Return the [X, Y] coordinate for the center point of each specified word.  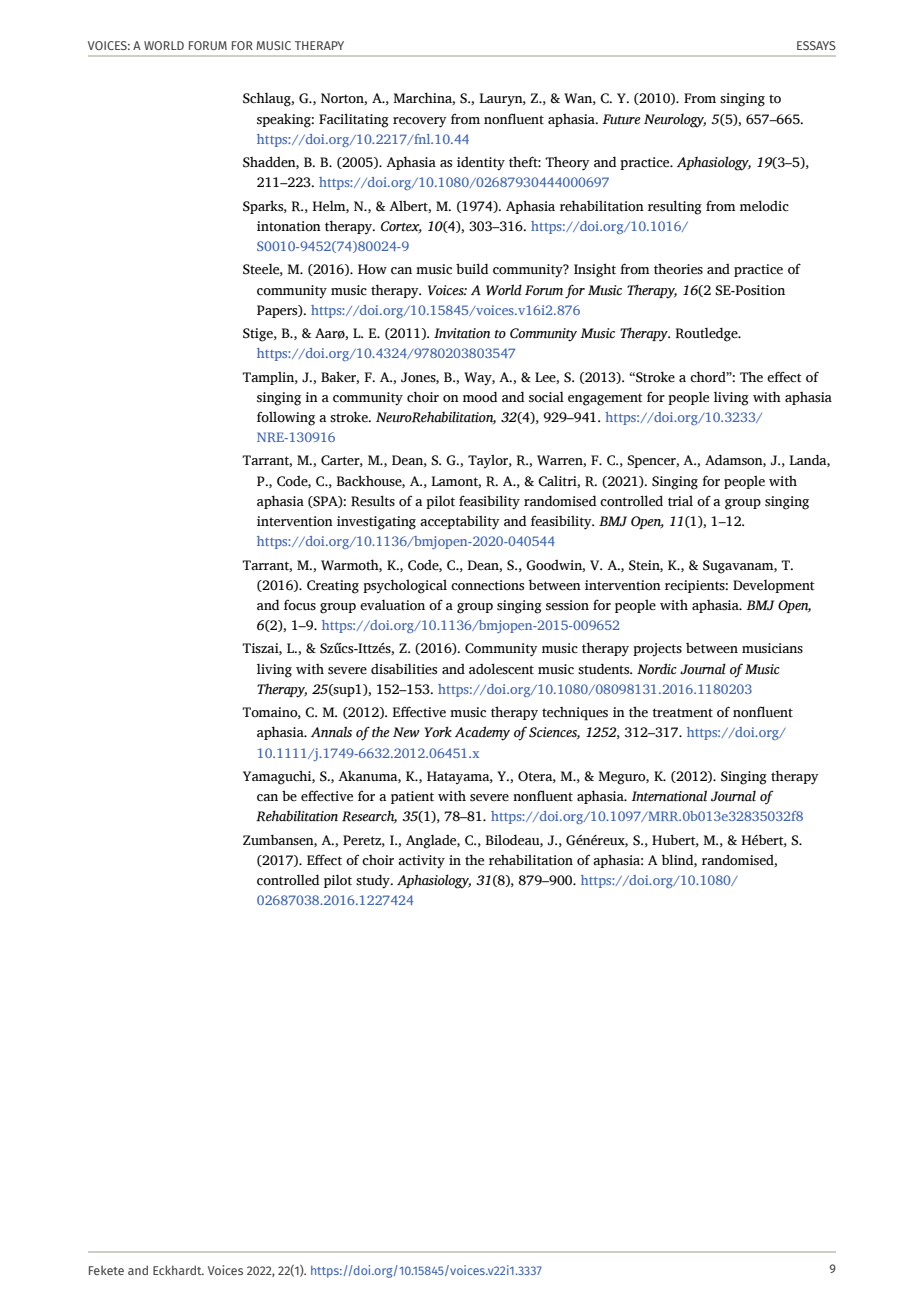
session [567, 605]
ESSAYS [816, 45]
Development [774, 586]
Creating [333, 587]
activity [421, 862]
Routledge [708, 334]
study [374, 881]
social [546, 397]
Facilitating [354, 120]
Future [622, 119]
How [372, 269]
